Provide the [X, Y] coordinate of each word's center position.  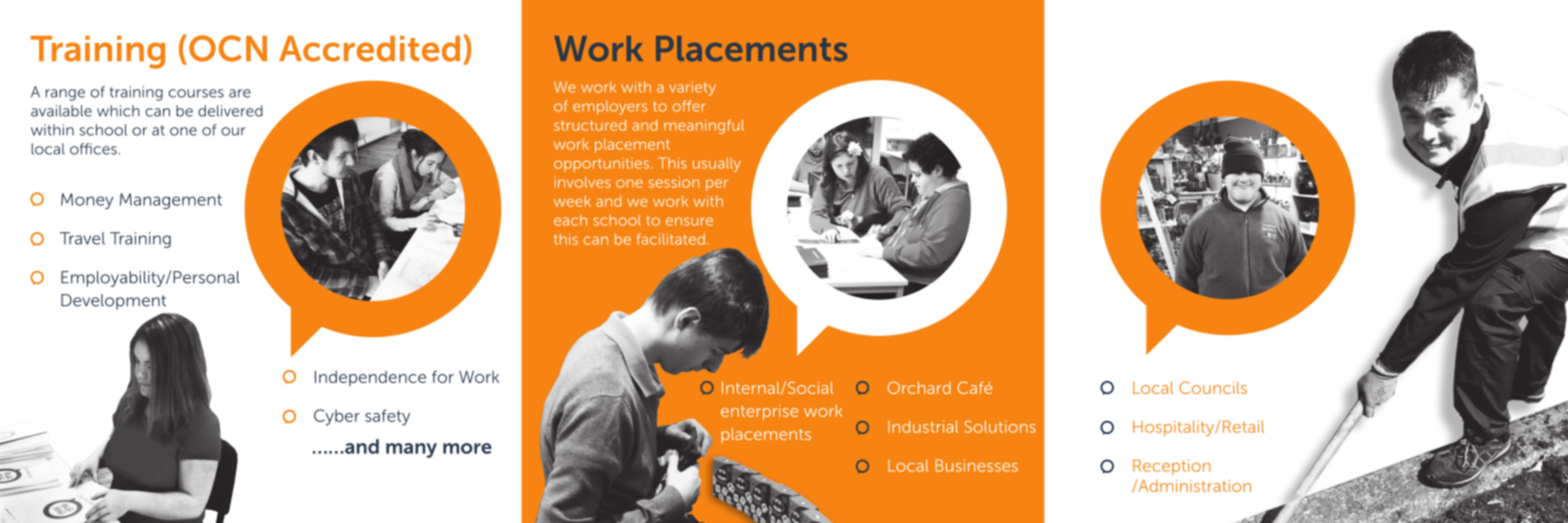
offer [688, 106]
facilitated [671, 239]
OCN [228, 48]
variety [692, 88]
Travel [82, 238]
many [411, 450]
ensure [689, 221]
